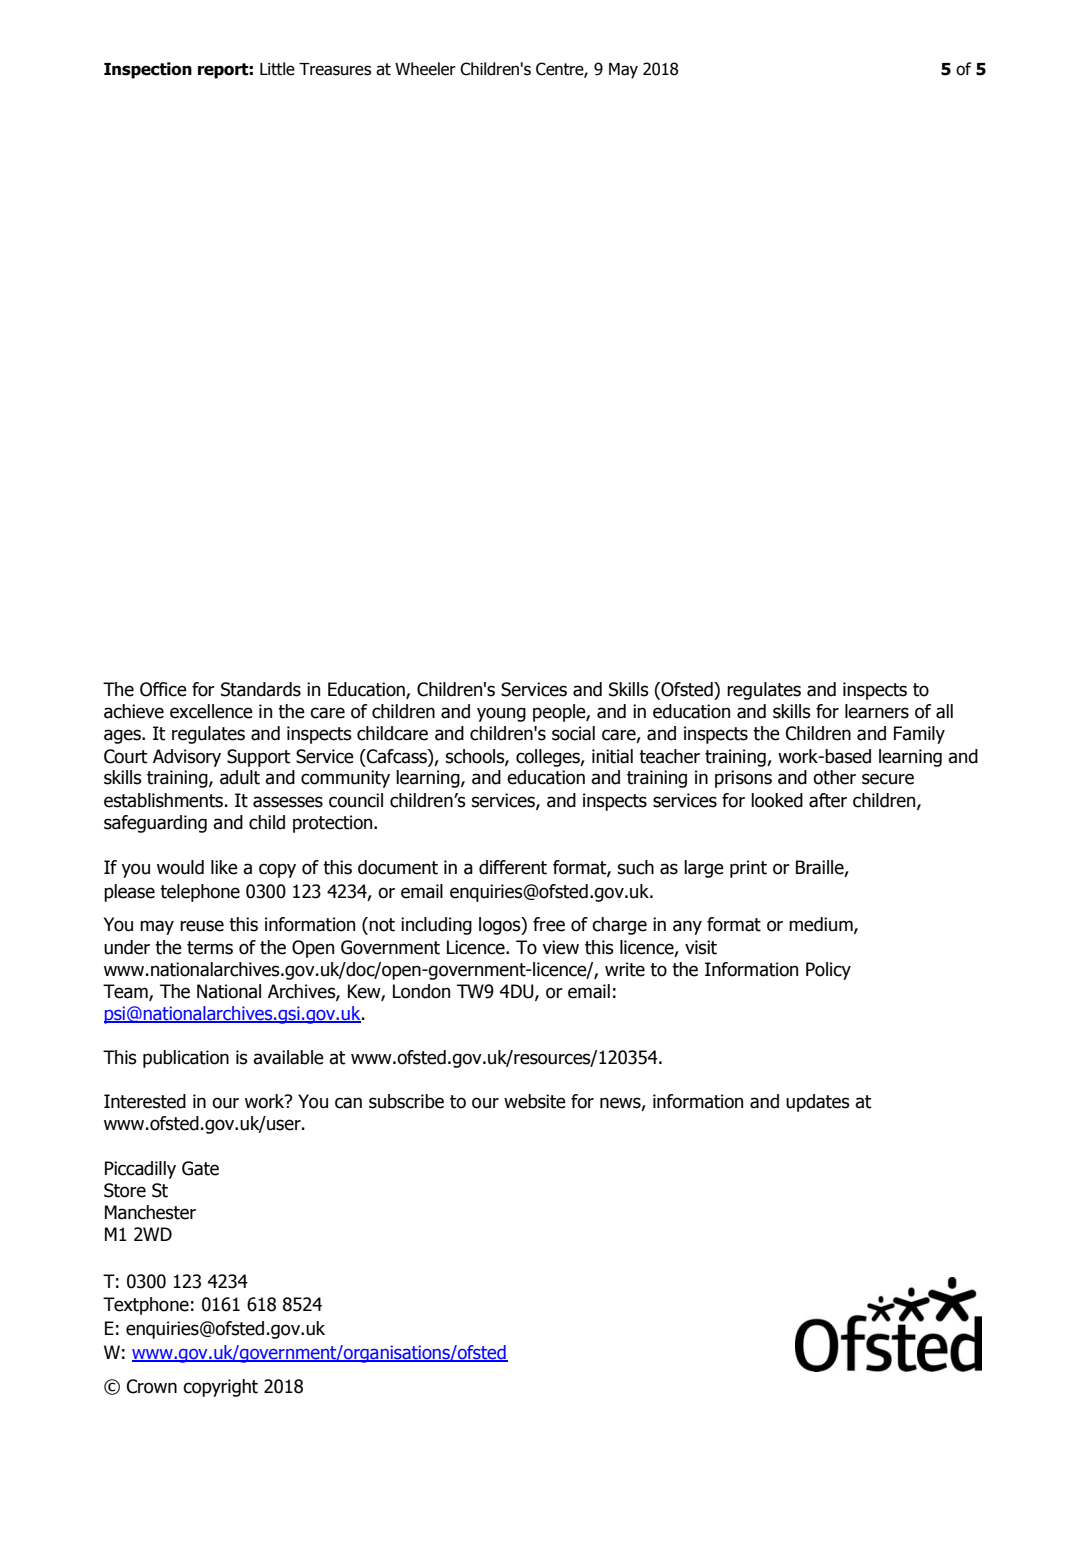  I want to click on learners, so click(877, 711).
